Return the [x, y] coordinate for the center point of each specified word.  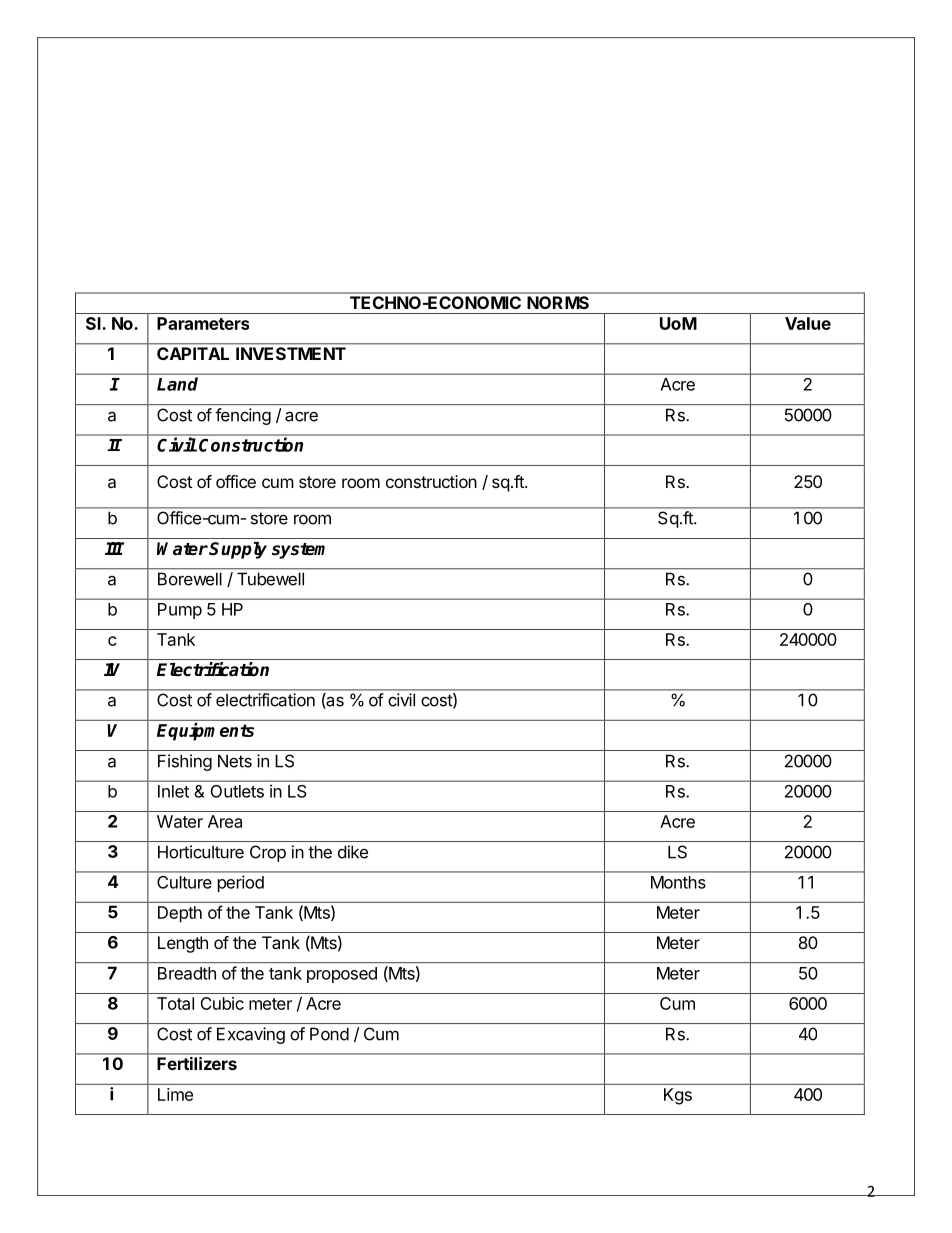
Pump [180, 611]
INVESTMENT [291, 353]
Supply [238, 550]
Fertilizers [197, 1063]
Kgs [678, 1096]
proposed [342, 975]
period [241, 883]
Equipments [205, 731]
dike [353, 852]
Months [678, 882]
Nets [235, 761]
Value [808, 323]
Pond [329, 1034]
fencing [243, 416]
